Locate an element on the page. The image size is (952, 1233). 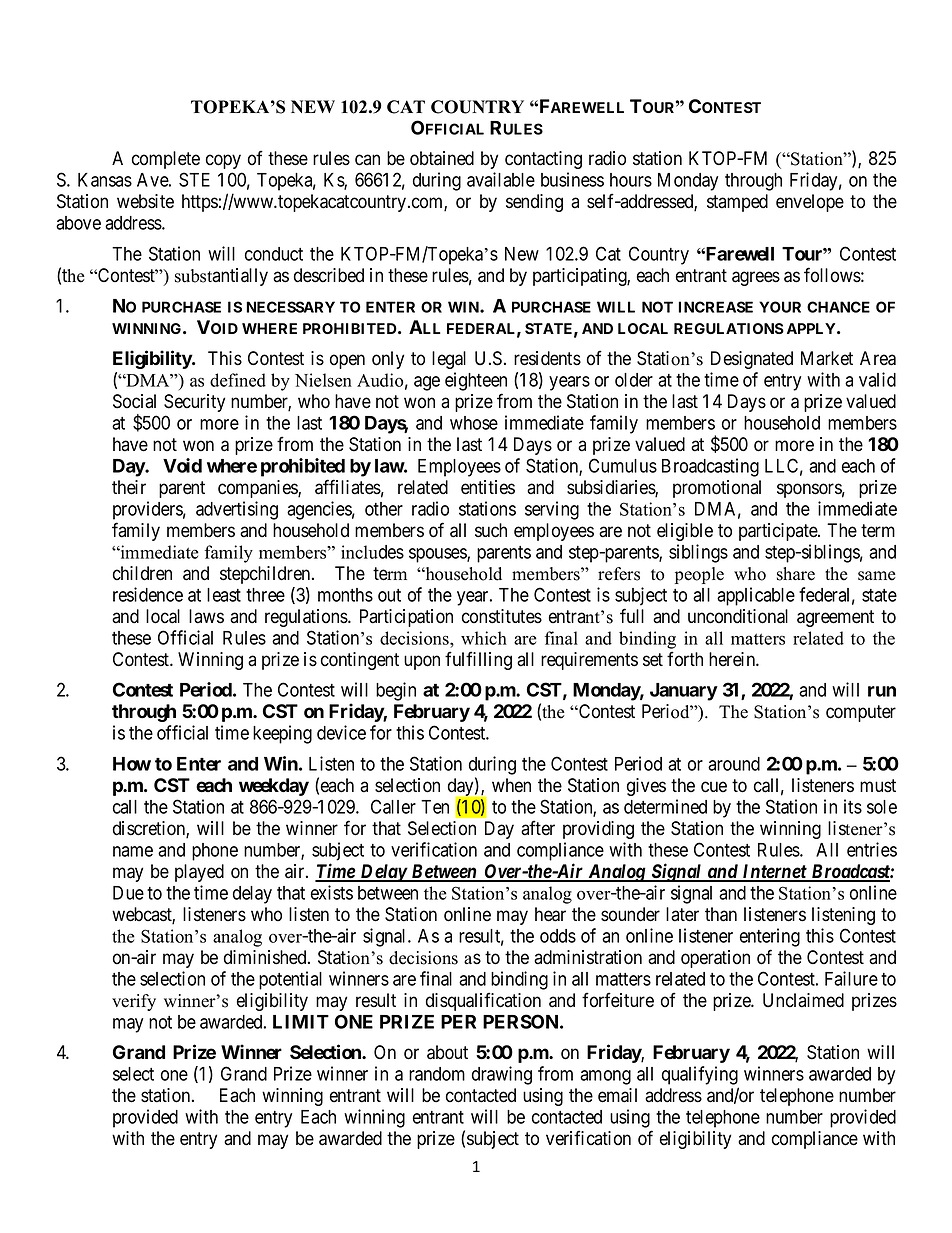
unconditional is located at coordinates (738, 616).
